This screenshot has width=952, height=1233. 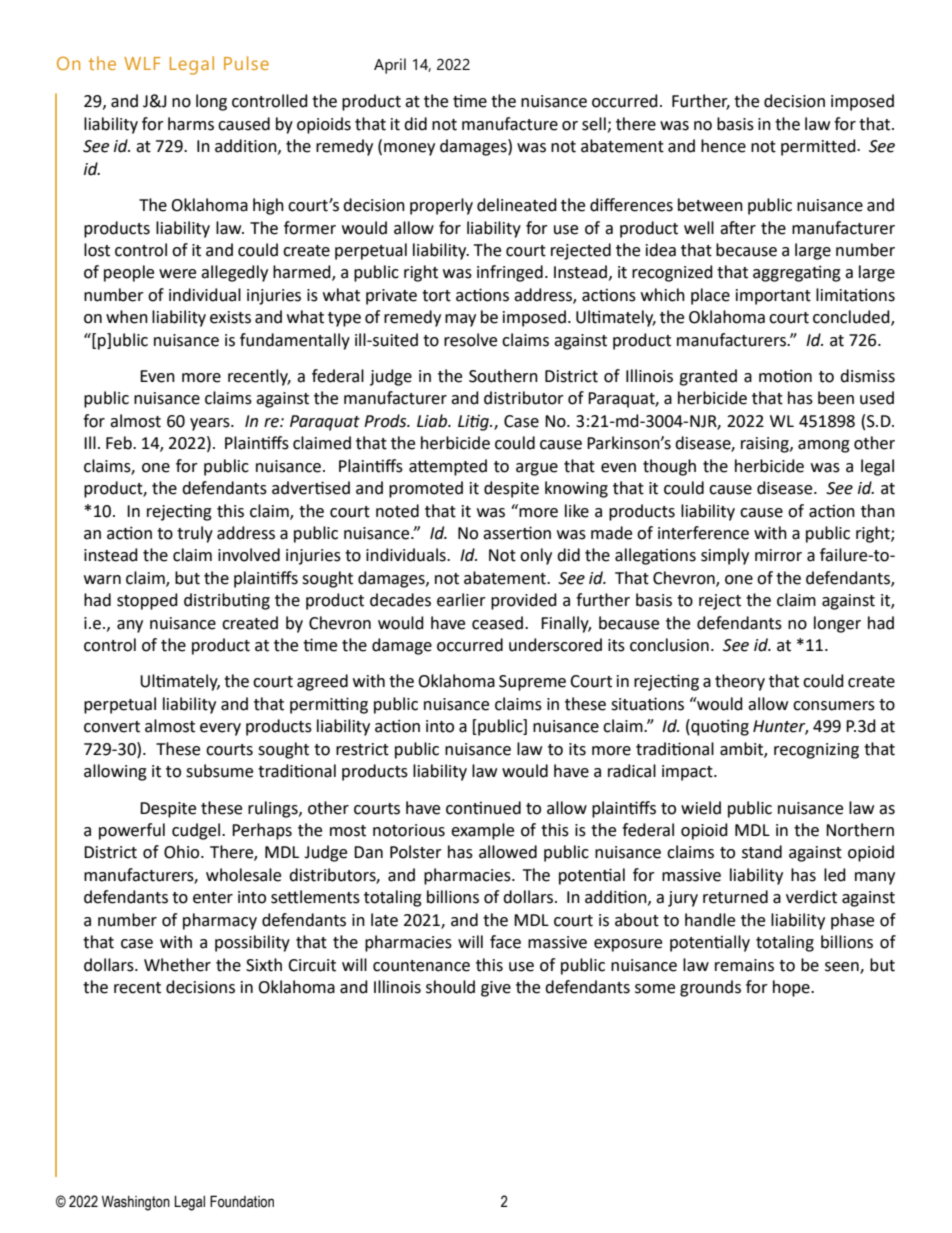 I want to click on motion, so click(x=785, y=376).
